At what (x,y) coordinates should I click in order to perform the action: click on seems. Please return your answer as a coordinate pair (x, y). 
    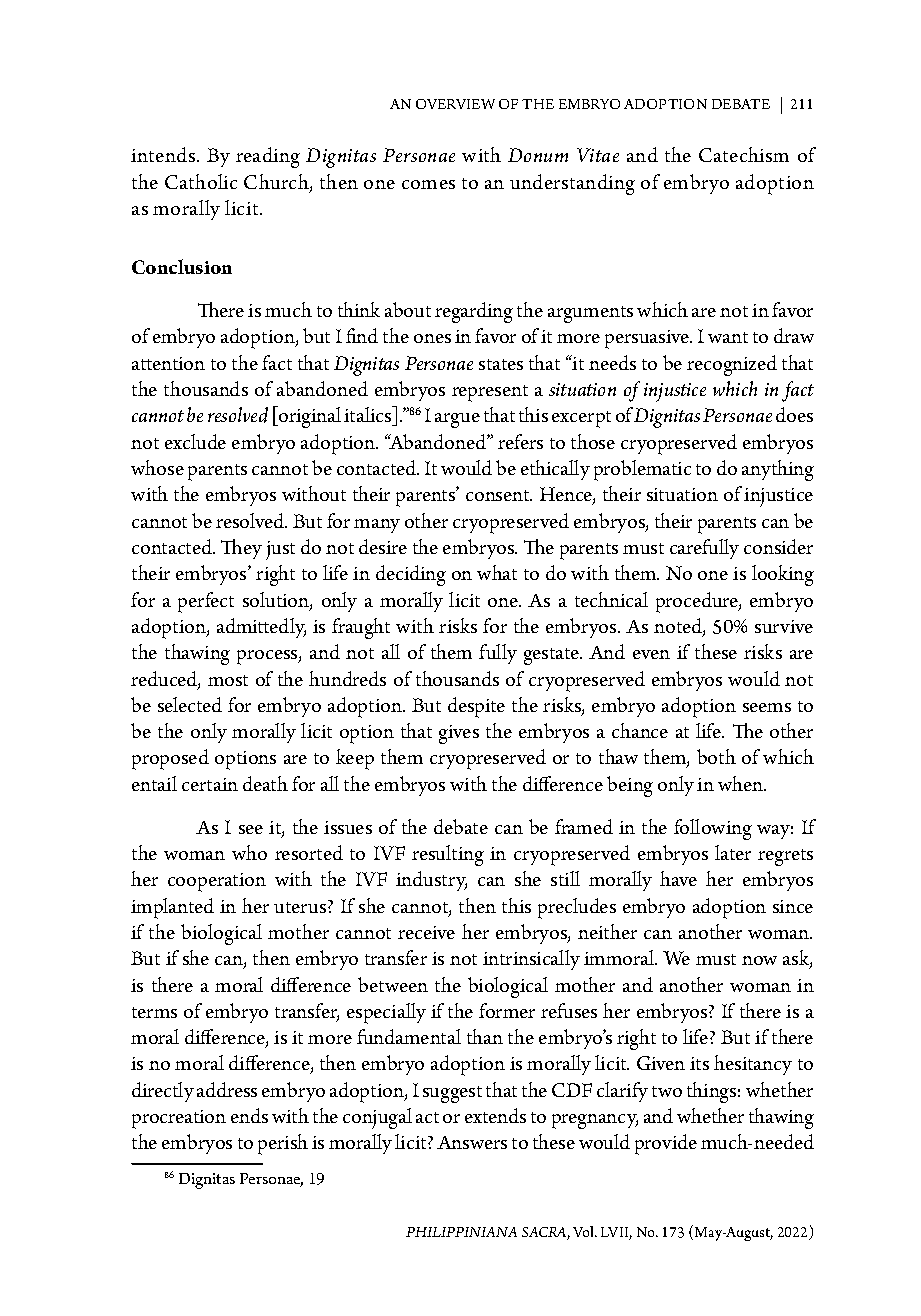
    Looking at the image, I should click on (767, 707).
